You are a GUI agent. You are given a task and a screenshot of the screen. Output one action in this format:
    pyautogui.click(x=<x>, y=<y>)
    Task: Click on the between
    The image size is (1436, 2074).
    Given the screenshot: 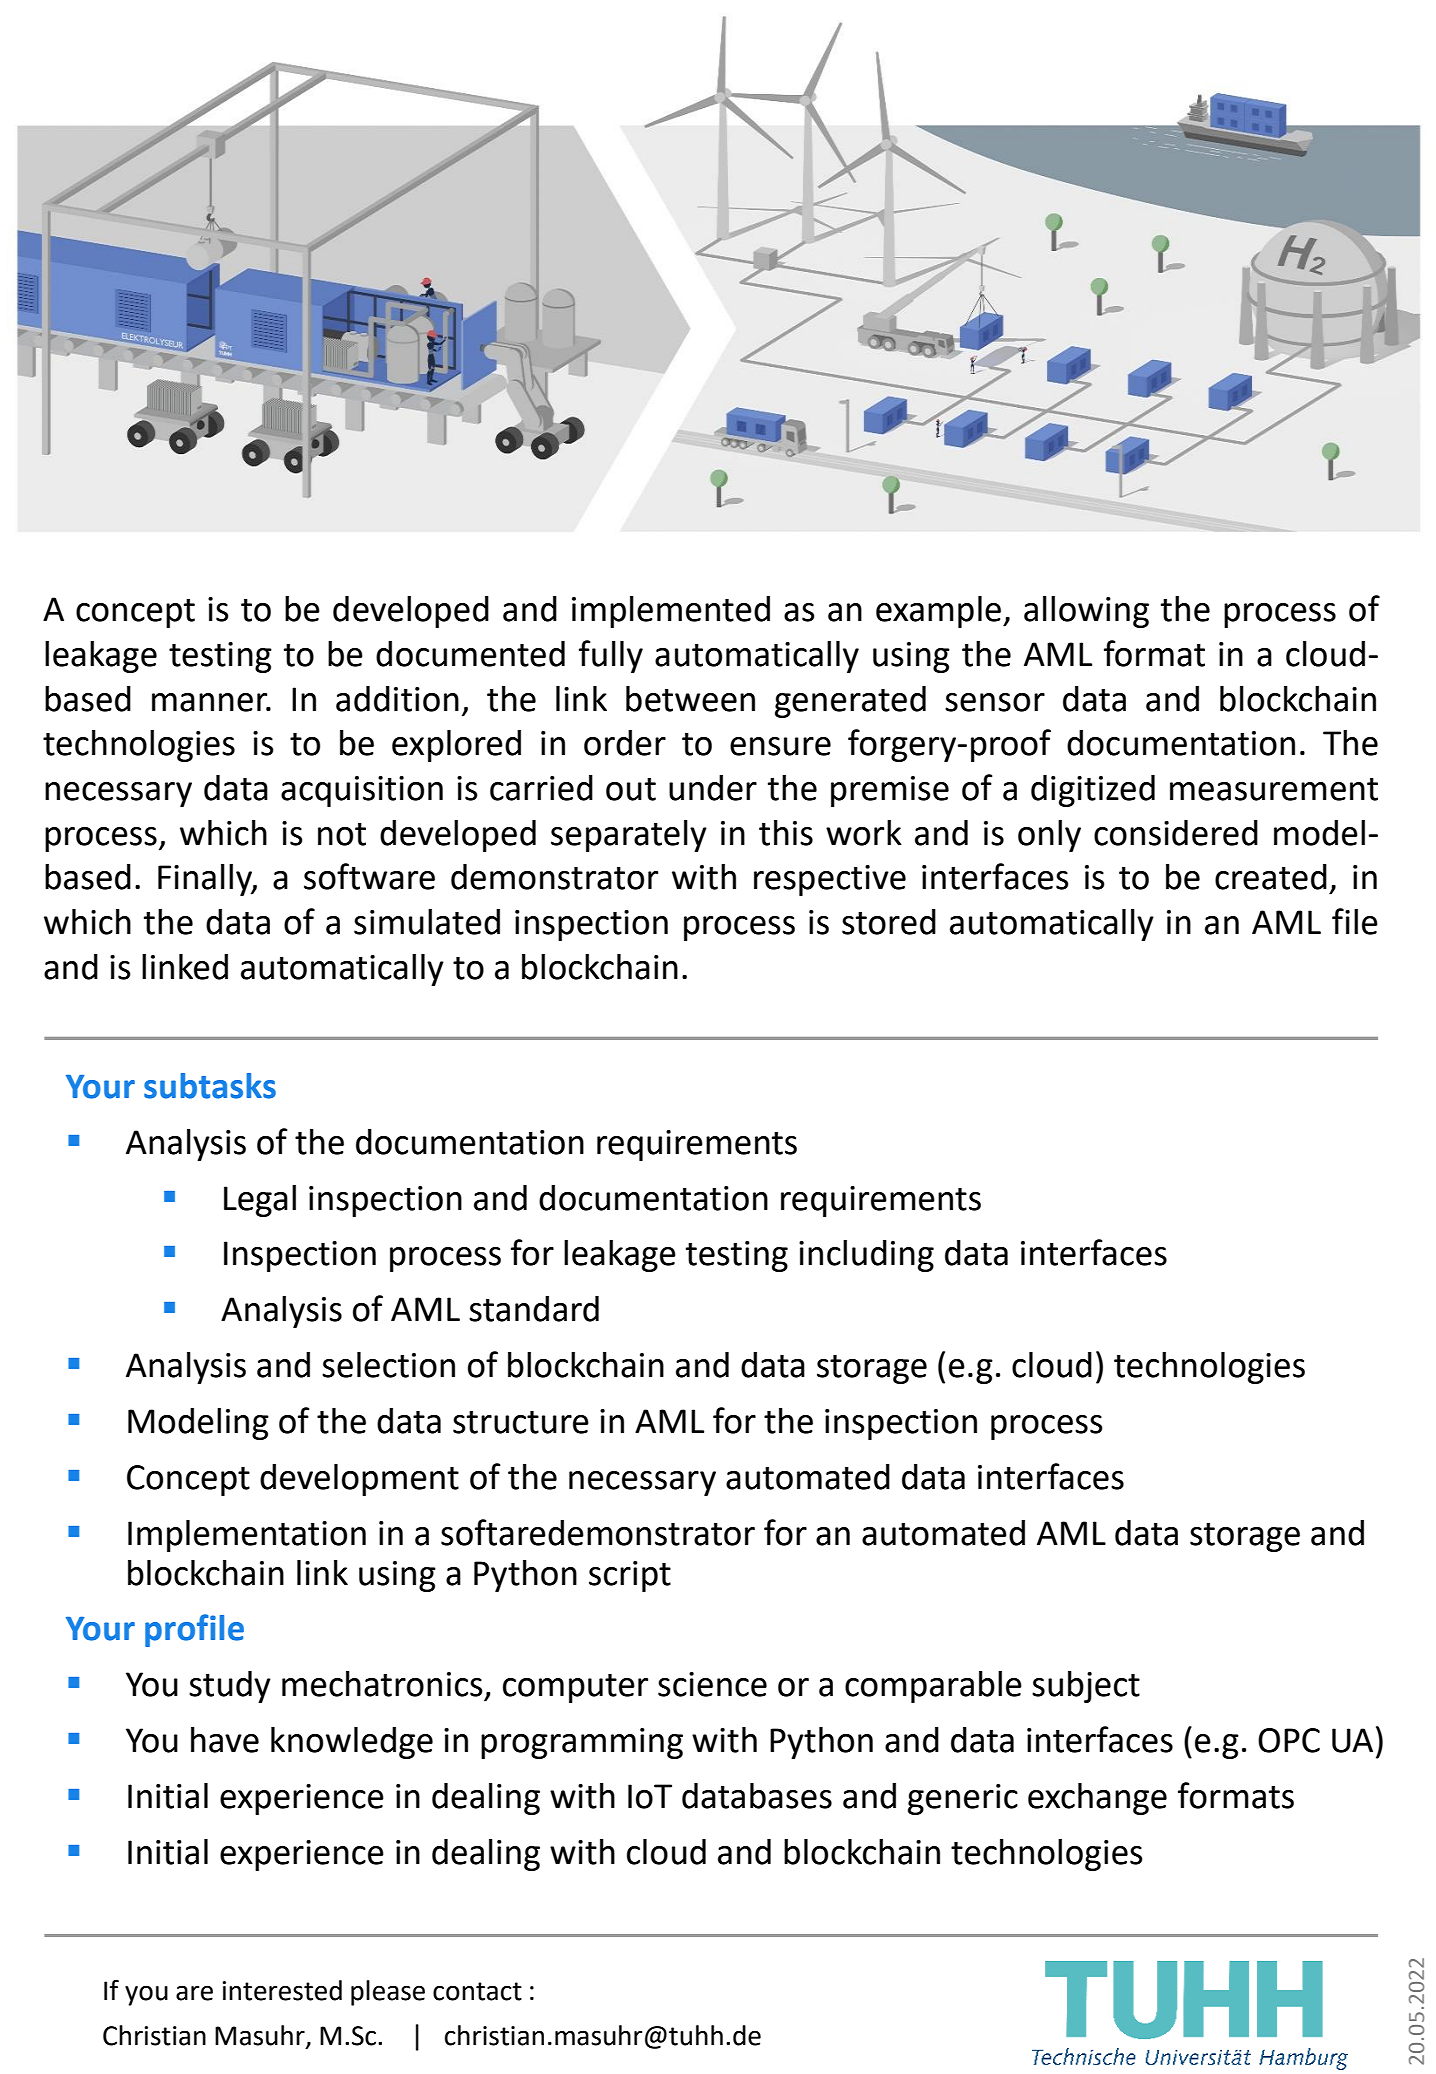 What is the action you would take?
    pyautogui.click(x=690, y=699)
